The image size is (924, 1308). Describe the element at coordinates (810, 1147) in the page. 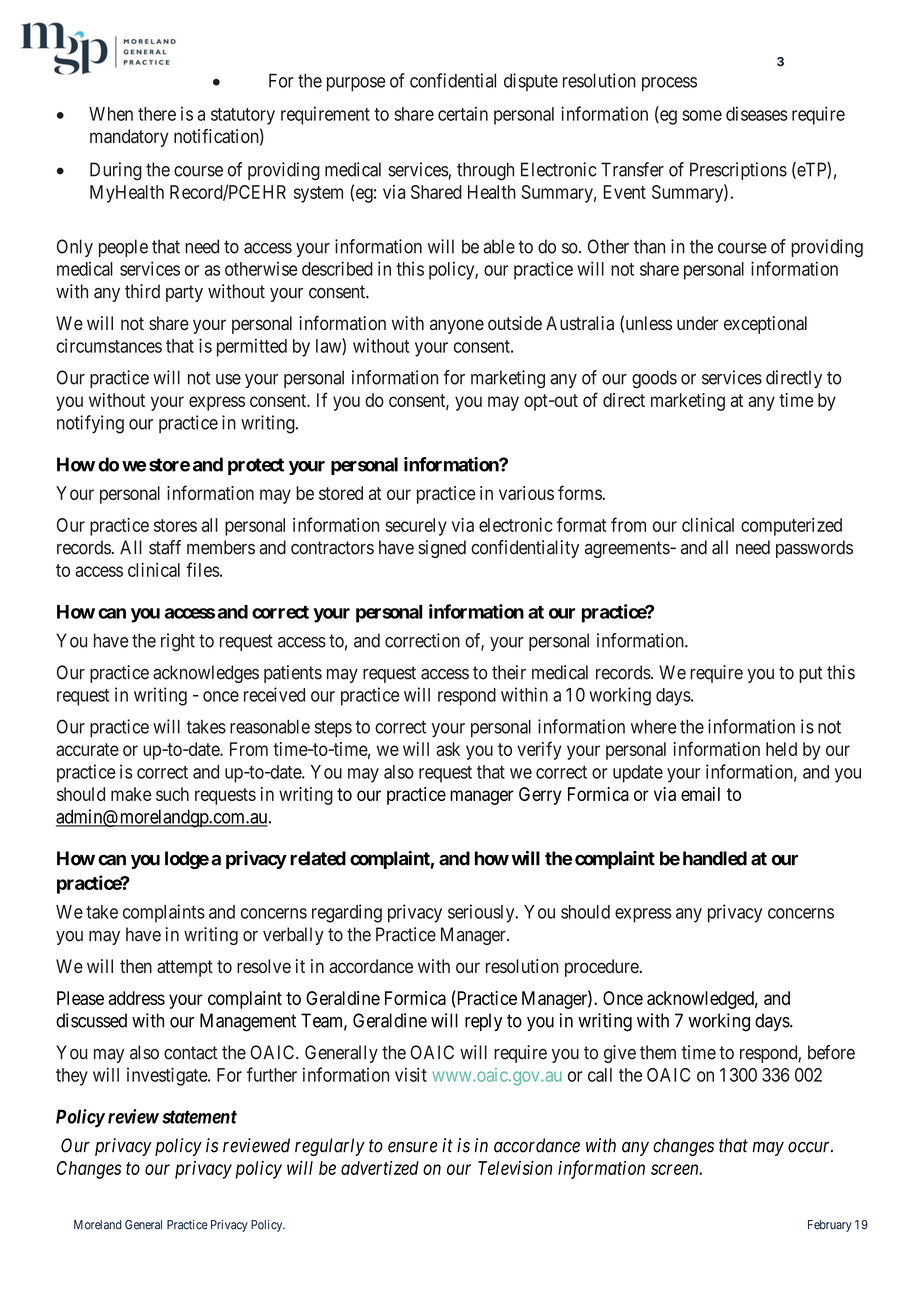

I see `occur` at that location.
